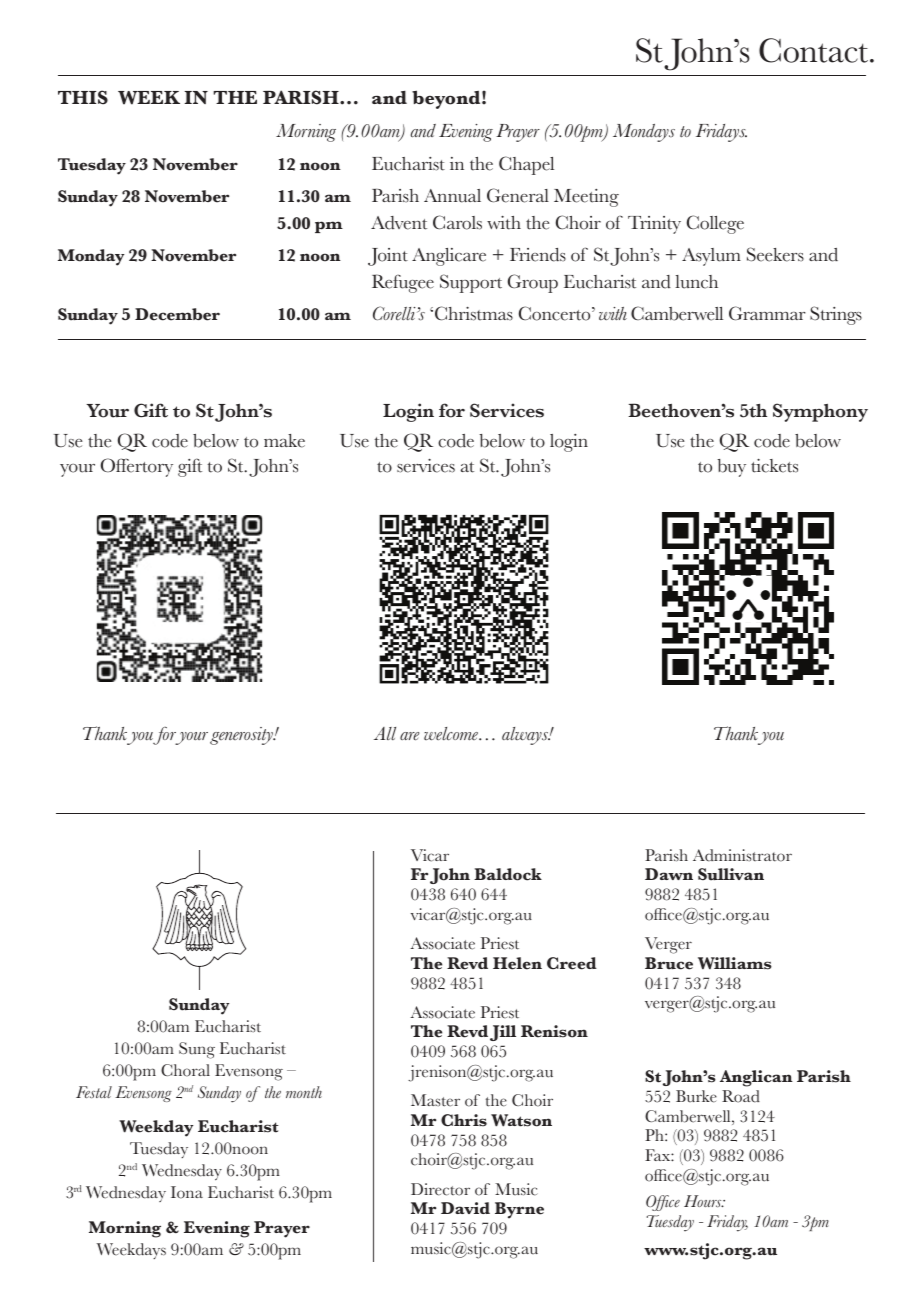 Image resolution: width=924 pixels, height=1308 pixels. I want to click on Director, so click(440, 1189).
